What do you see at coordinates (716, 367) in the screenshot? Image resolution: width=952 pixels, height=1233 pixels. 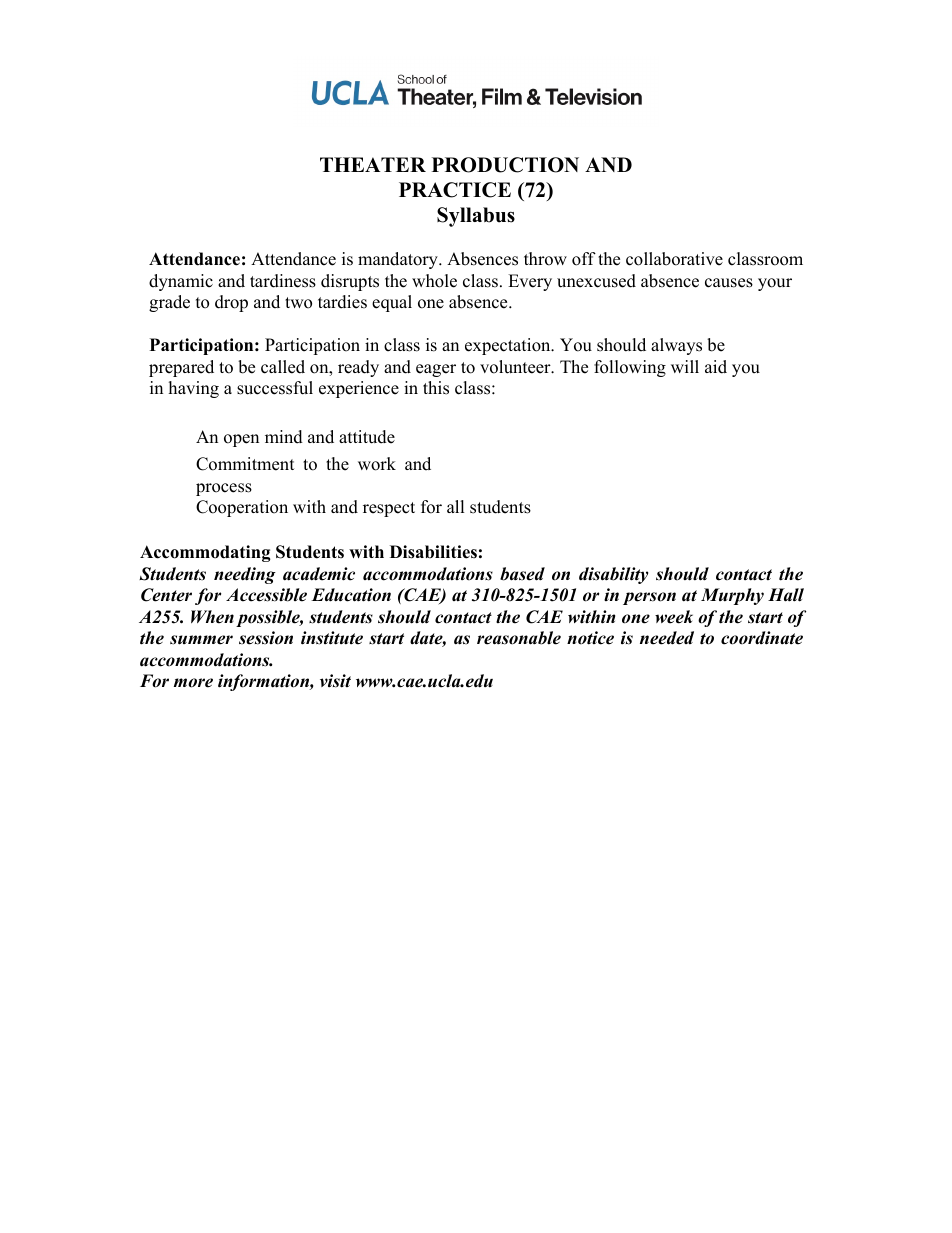 I see `aid` at bounding box center [716, 367].
